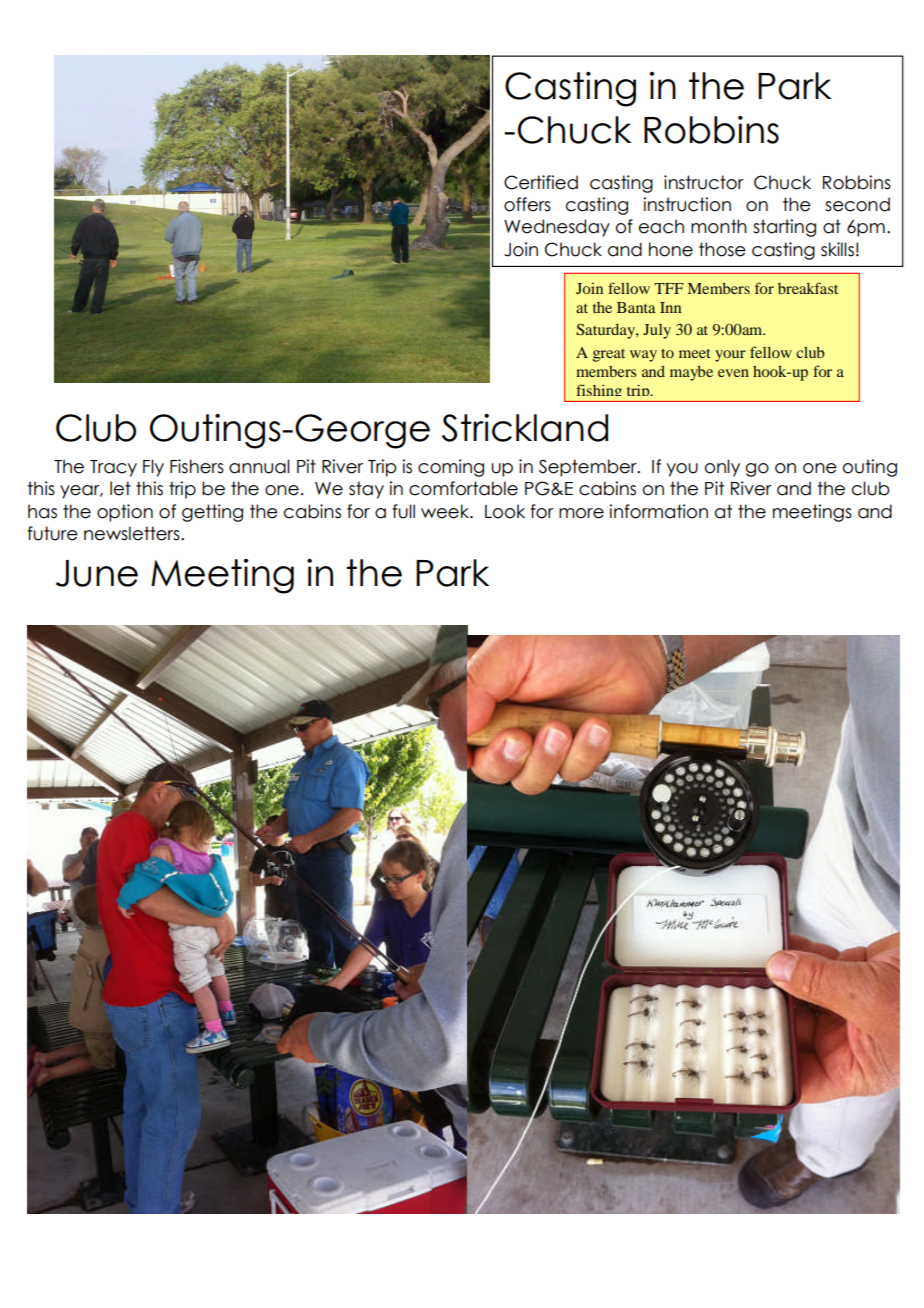 This screenshot has height=1308, width=924. I want to click on fishing, so click(599, 393).
